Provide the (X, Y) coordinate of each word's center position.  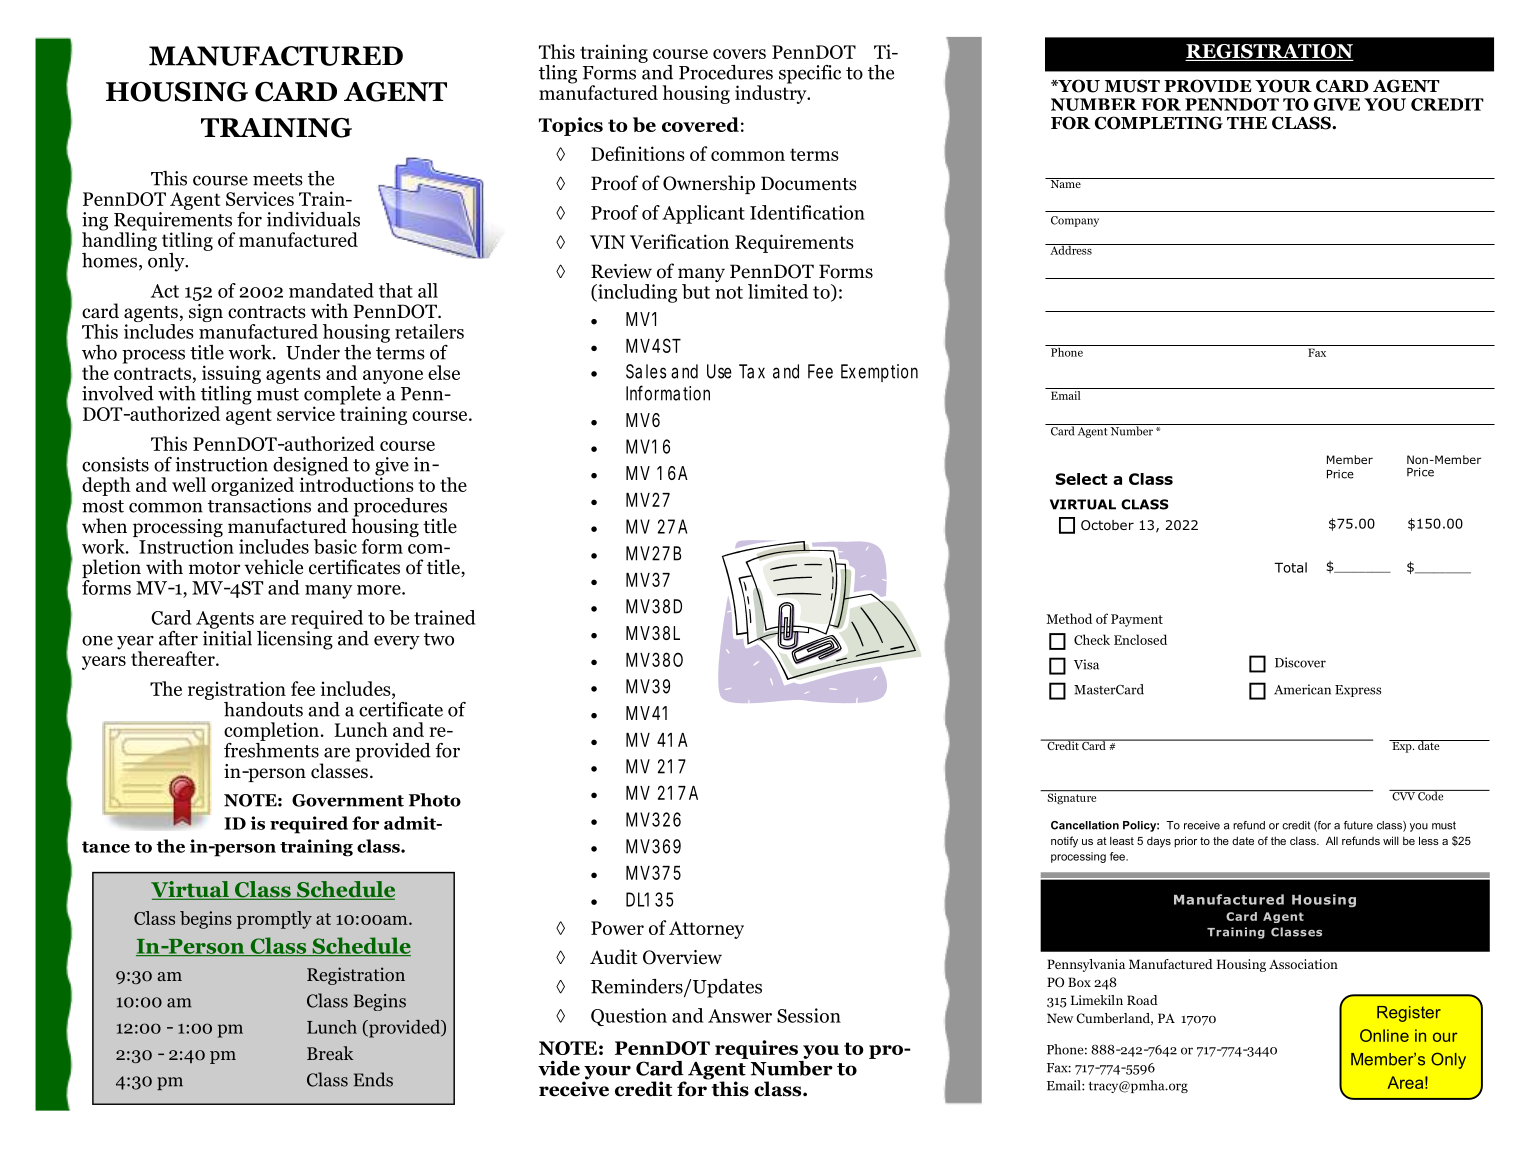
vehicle (273, 567)
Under (313, 352)
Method (1069, 618)
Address (1071, 249)
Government (348, 800)
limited (778, 291)
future (1358, 825)
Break (330, 1053)
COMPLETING (1159, 123)
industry (772, 93)
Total (1290, 567)
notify (1064, 842)
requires (756, 1049)
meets (278, 179)
